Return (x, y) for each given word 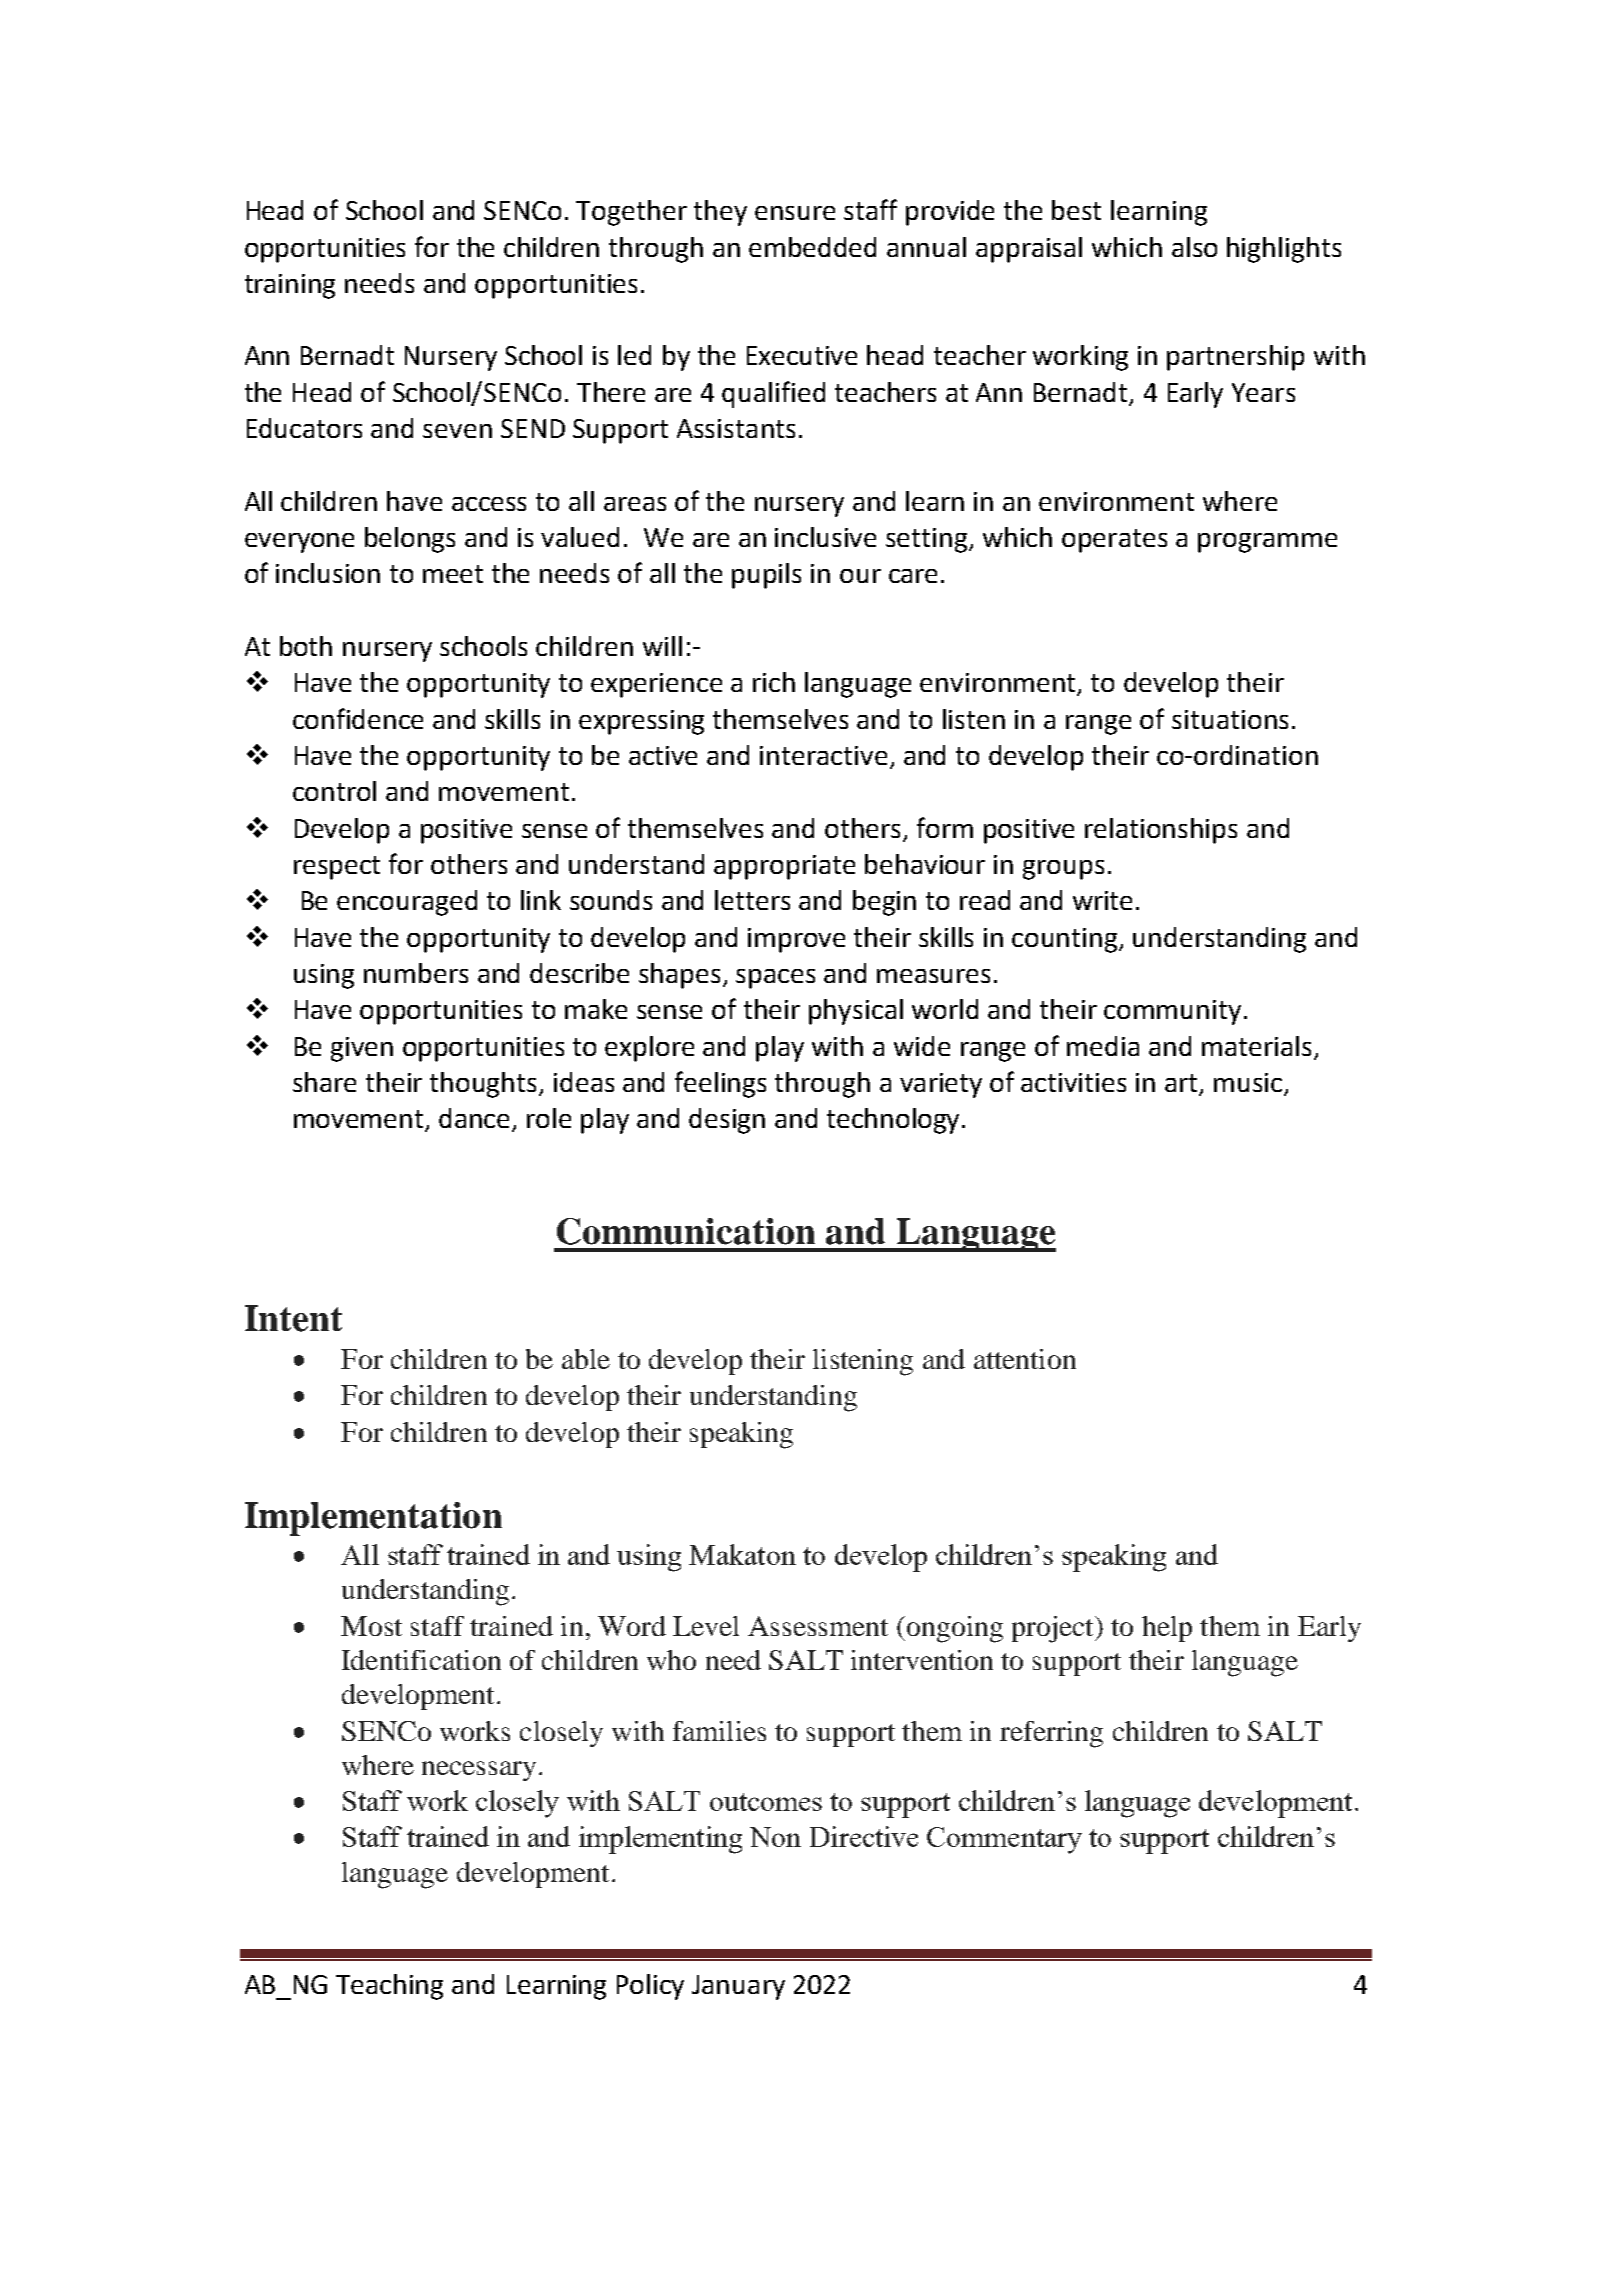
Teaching (389, 1987)
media (1103, 1046)
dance (476, 1119)
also (1194, 247)
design (727, 1121)
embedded (812, 247)
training (290, 286)
